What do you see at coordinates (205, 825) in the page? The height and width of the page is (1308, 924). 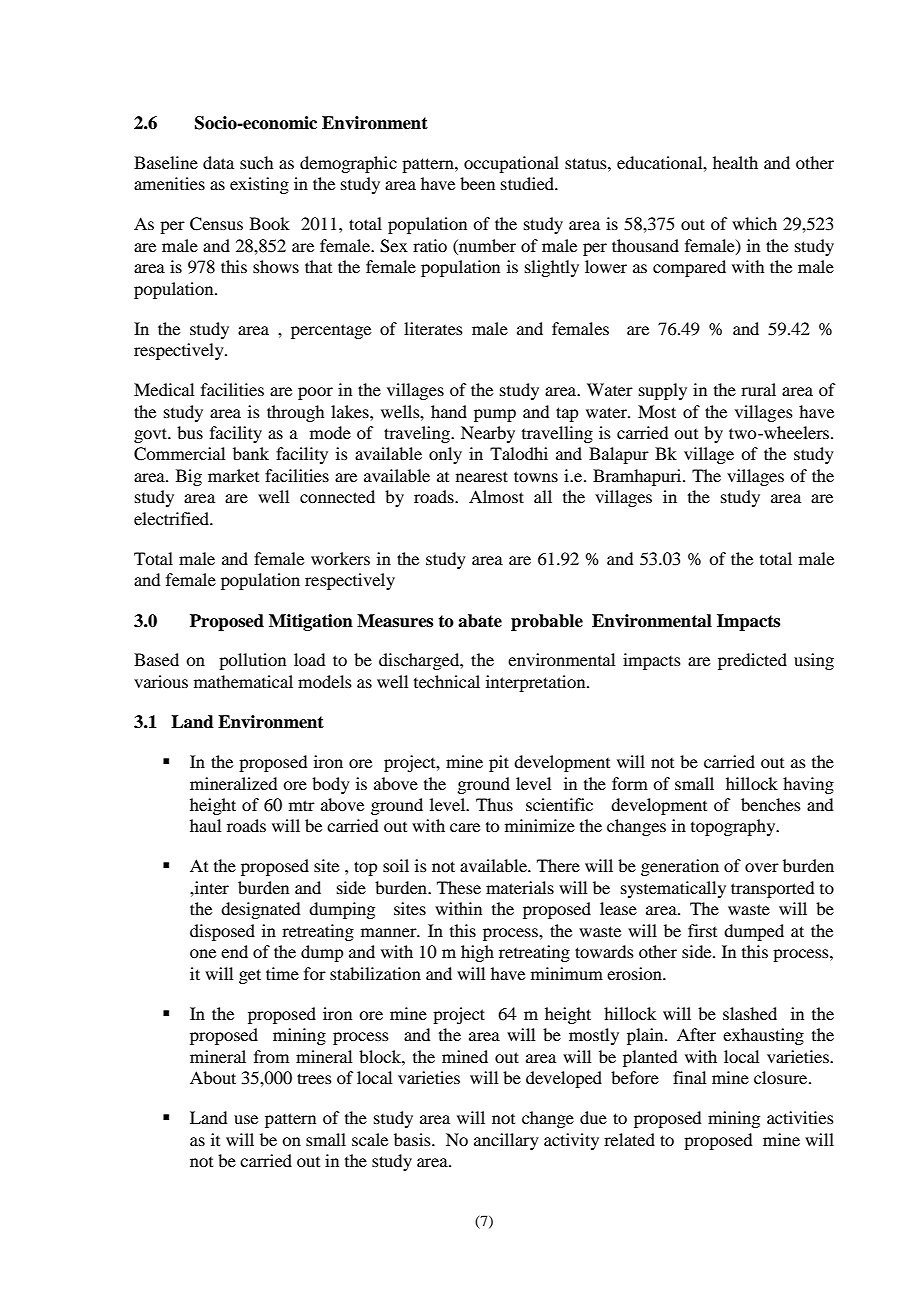 I see `haul` at bounding box center [205, 825].
